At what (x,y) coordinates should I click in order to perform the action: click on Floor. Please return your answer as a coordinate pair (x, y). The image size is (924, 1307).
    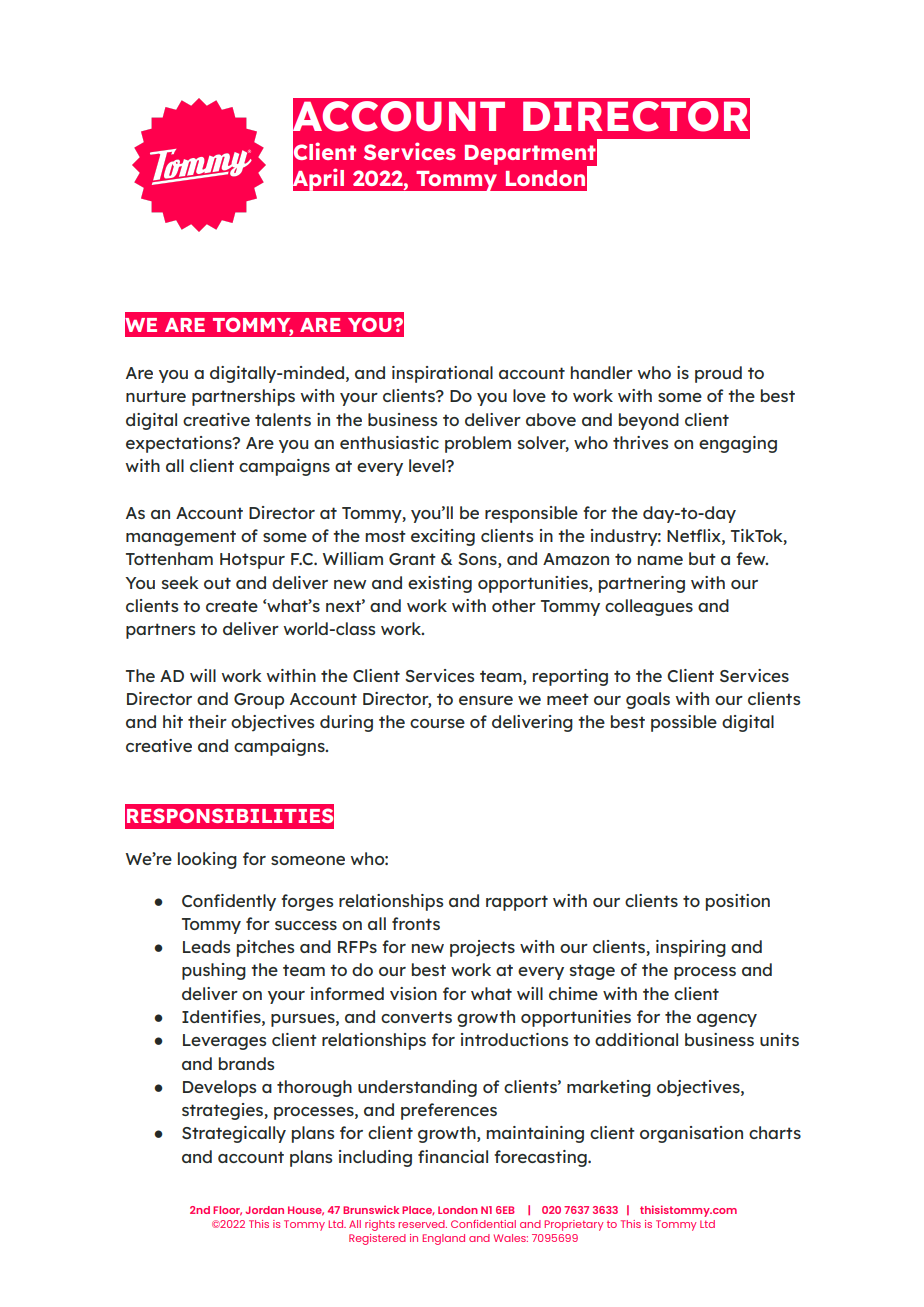
    Looking at the image, I should click on (227, 1211).
